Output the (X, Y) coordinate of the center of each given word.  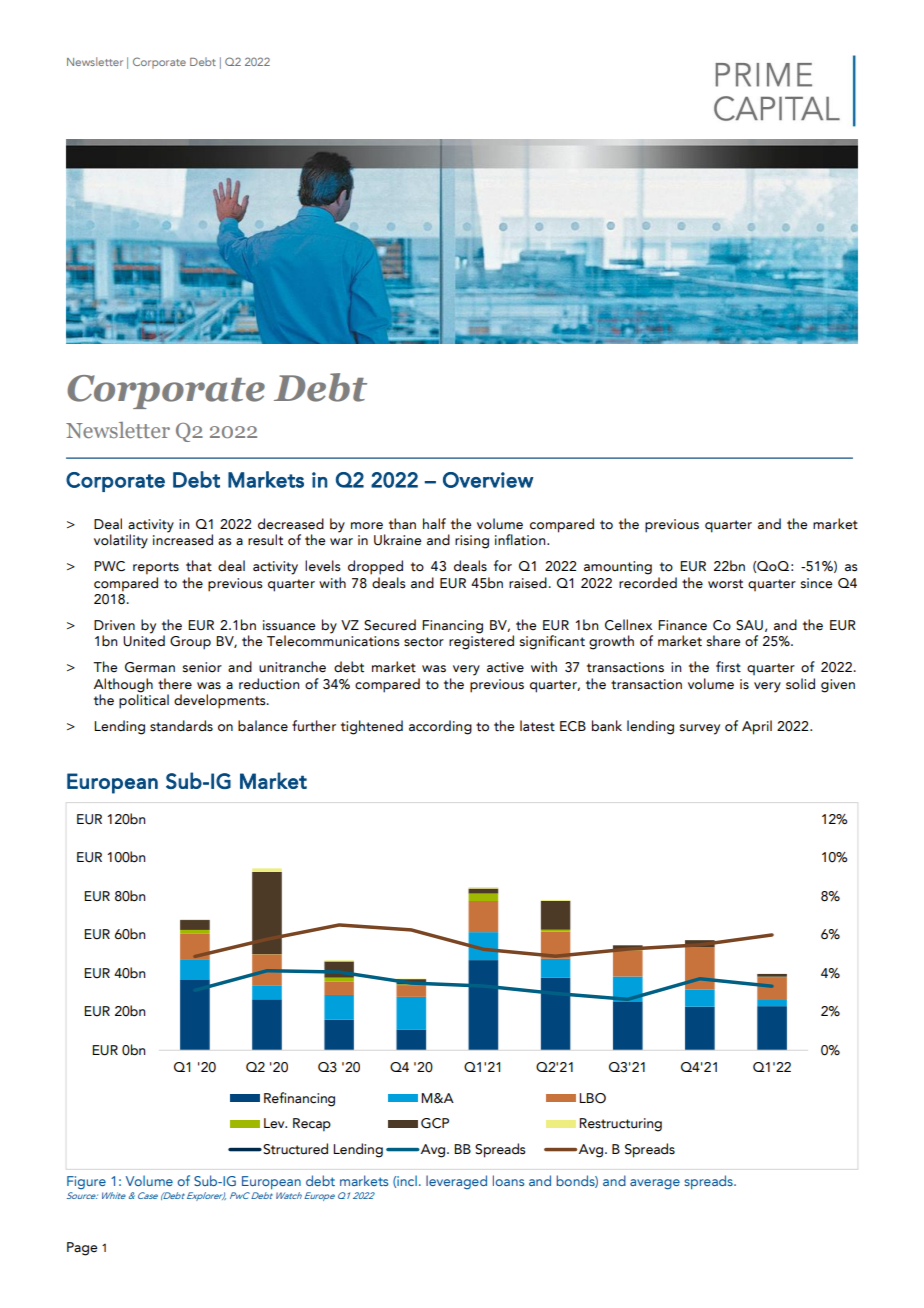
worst (725, 584)
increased (183, 539)
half (434, 523)
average (655, 1184)
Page (82, 1249)
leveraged (456, 1182)
